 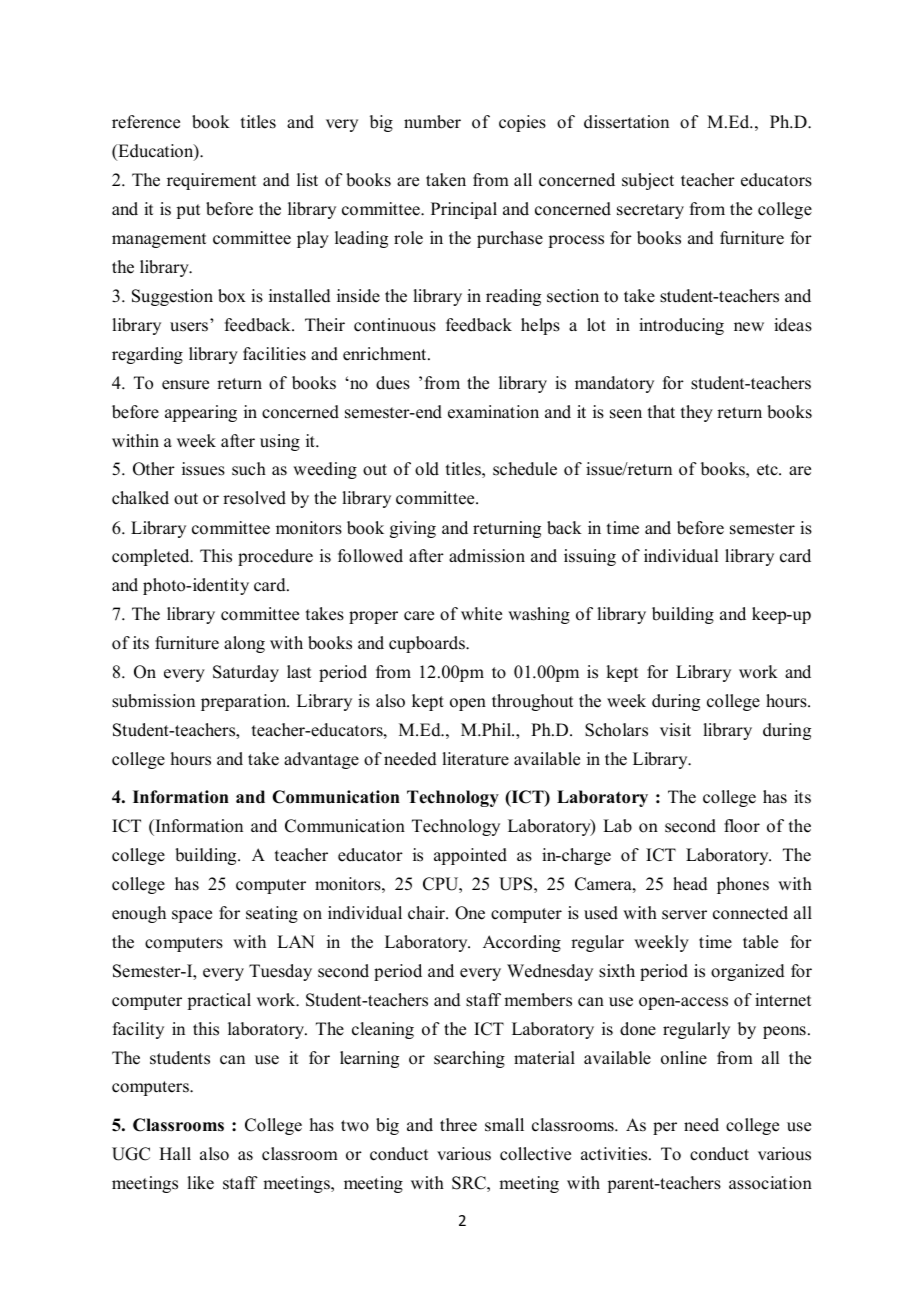 What do you see at coordinates (211, 181) in the image?
I see `requirement` at bounding box center [211, 181].
